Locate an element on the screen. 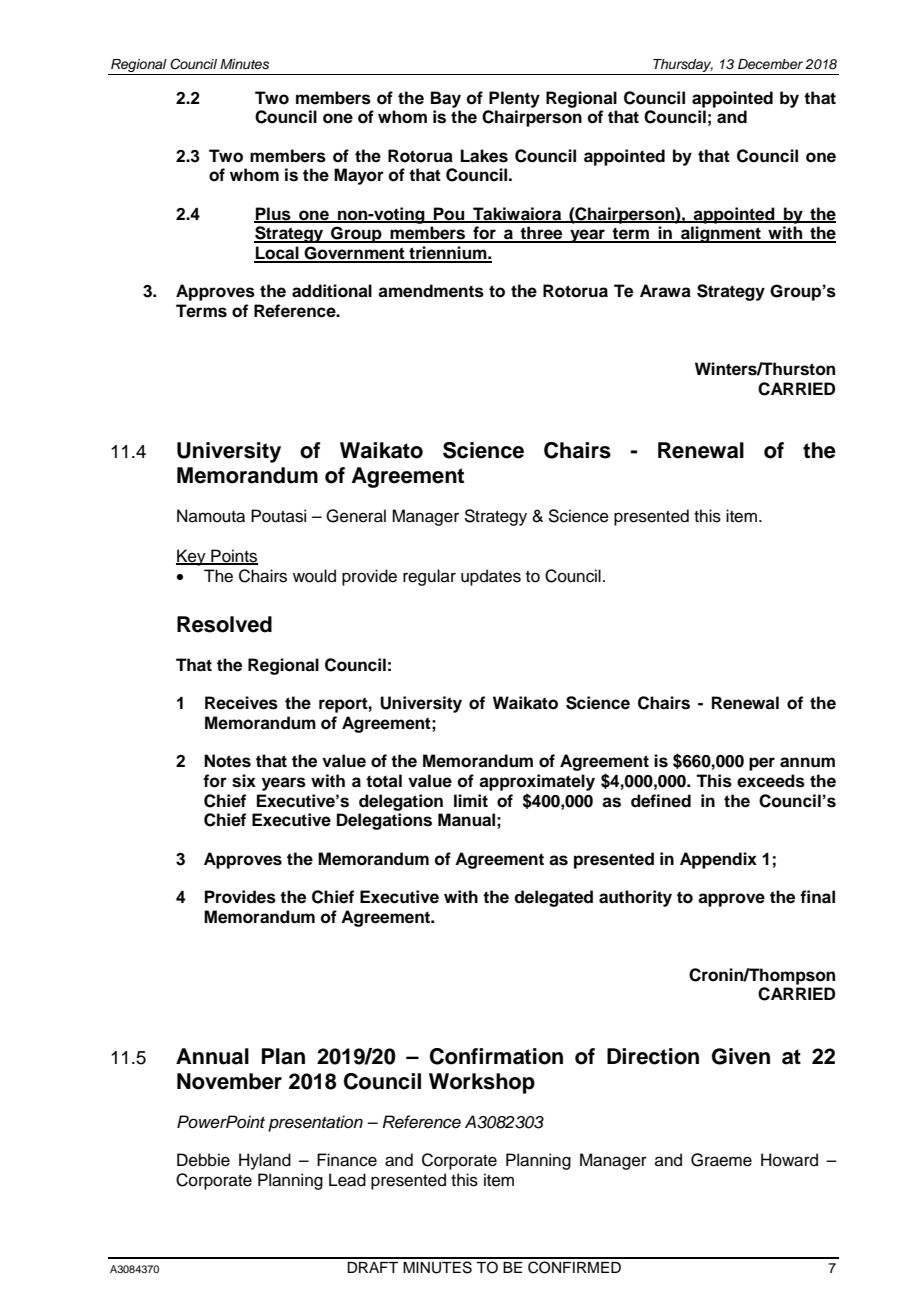 The width and height of the screenshot is (924, 1308). December is located at coordinates (770, 64).
